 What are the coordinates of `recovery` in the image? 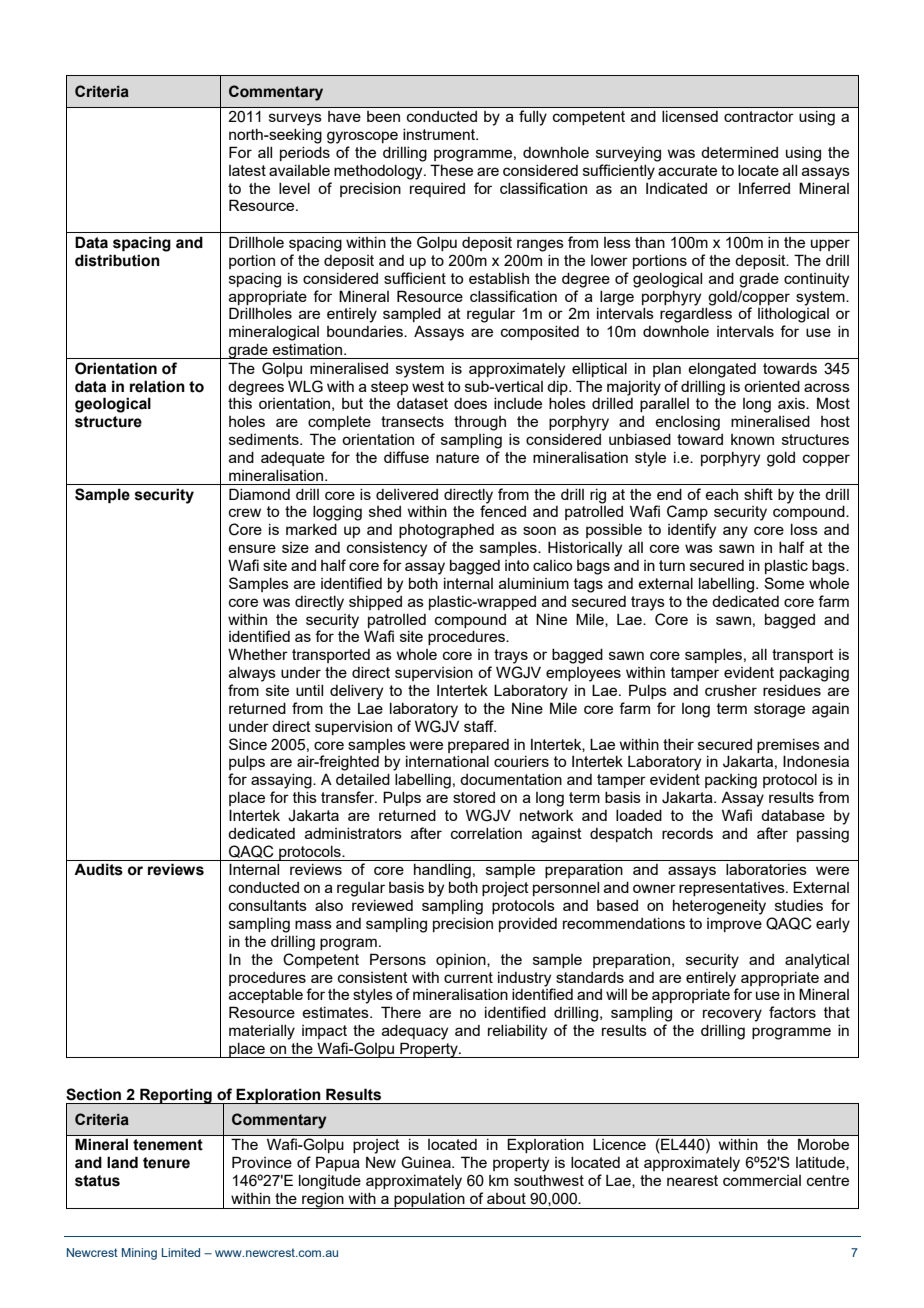 It's located at (732, 1015).
